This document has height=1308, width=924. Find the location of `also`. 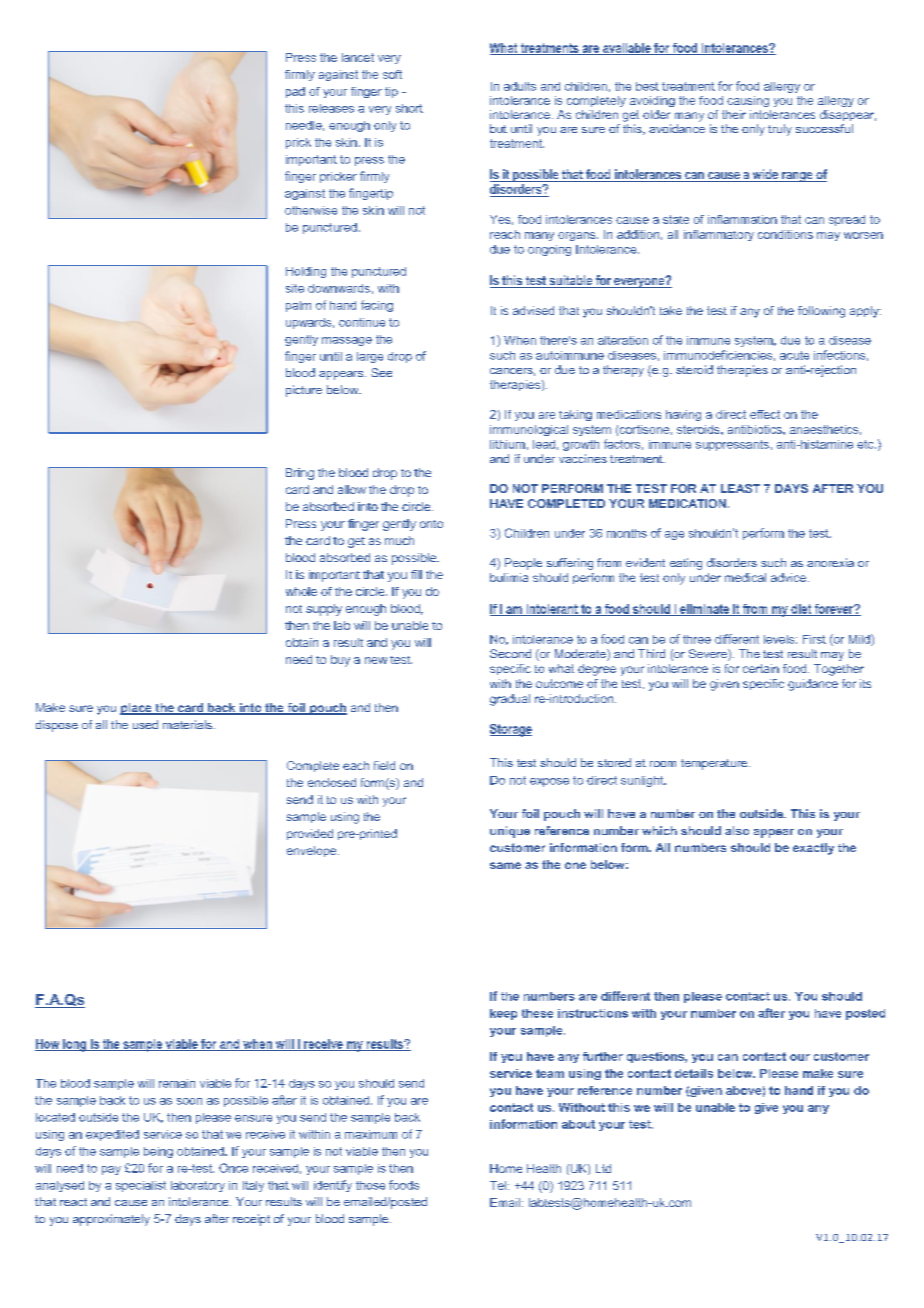

also is located at coordinates (737, 830).
